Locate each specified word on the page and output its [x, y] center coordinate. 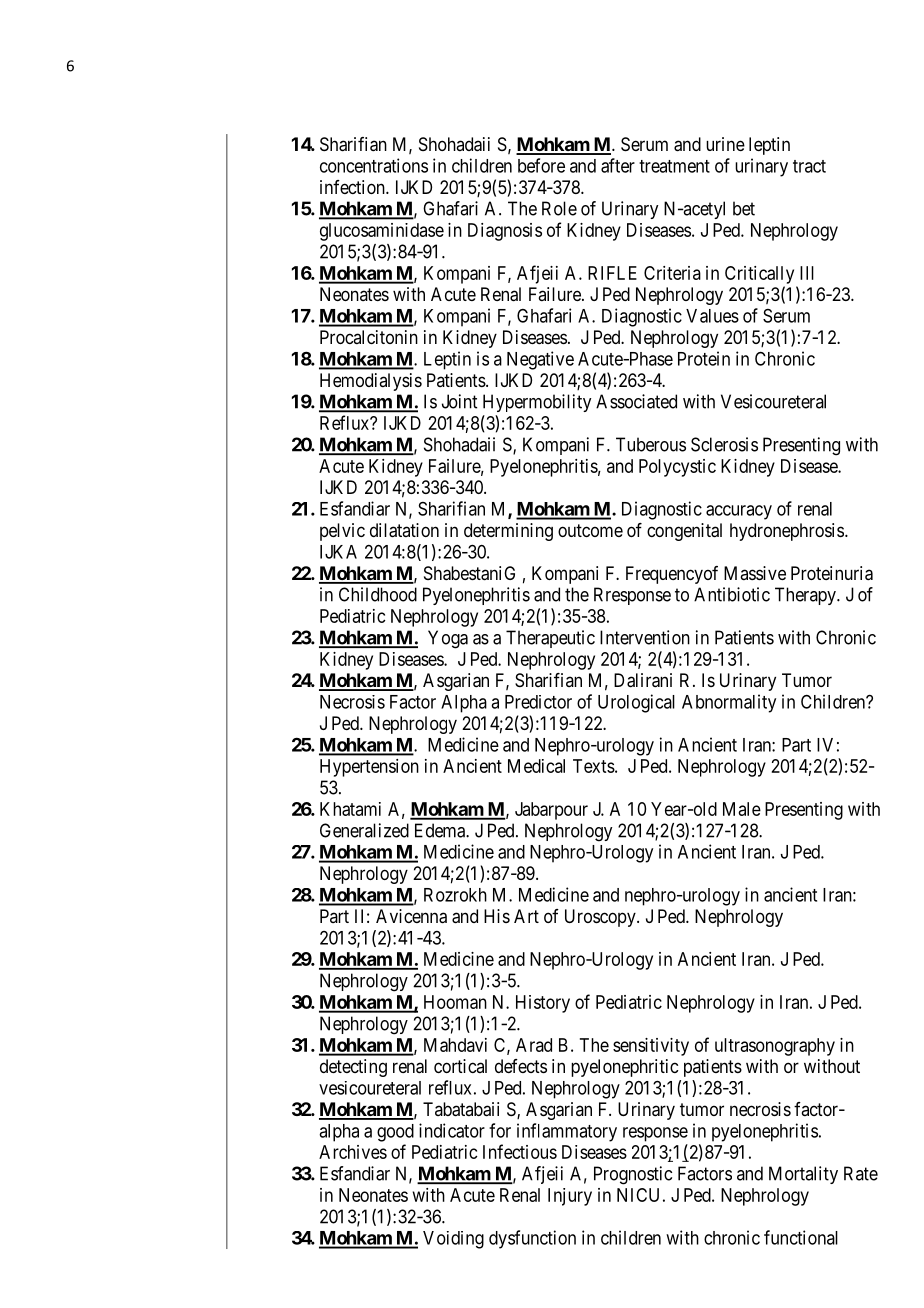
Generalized [364, 830]
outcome [590, 530]
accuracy [739, 512]
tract [809, 166]
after [618, 165]
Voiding [453, 1240]
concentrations [374, 165]
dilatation [404, 530]
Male [742, 809]
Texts [594, 766]
